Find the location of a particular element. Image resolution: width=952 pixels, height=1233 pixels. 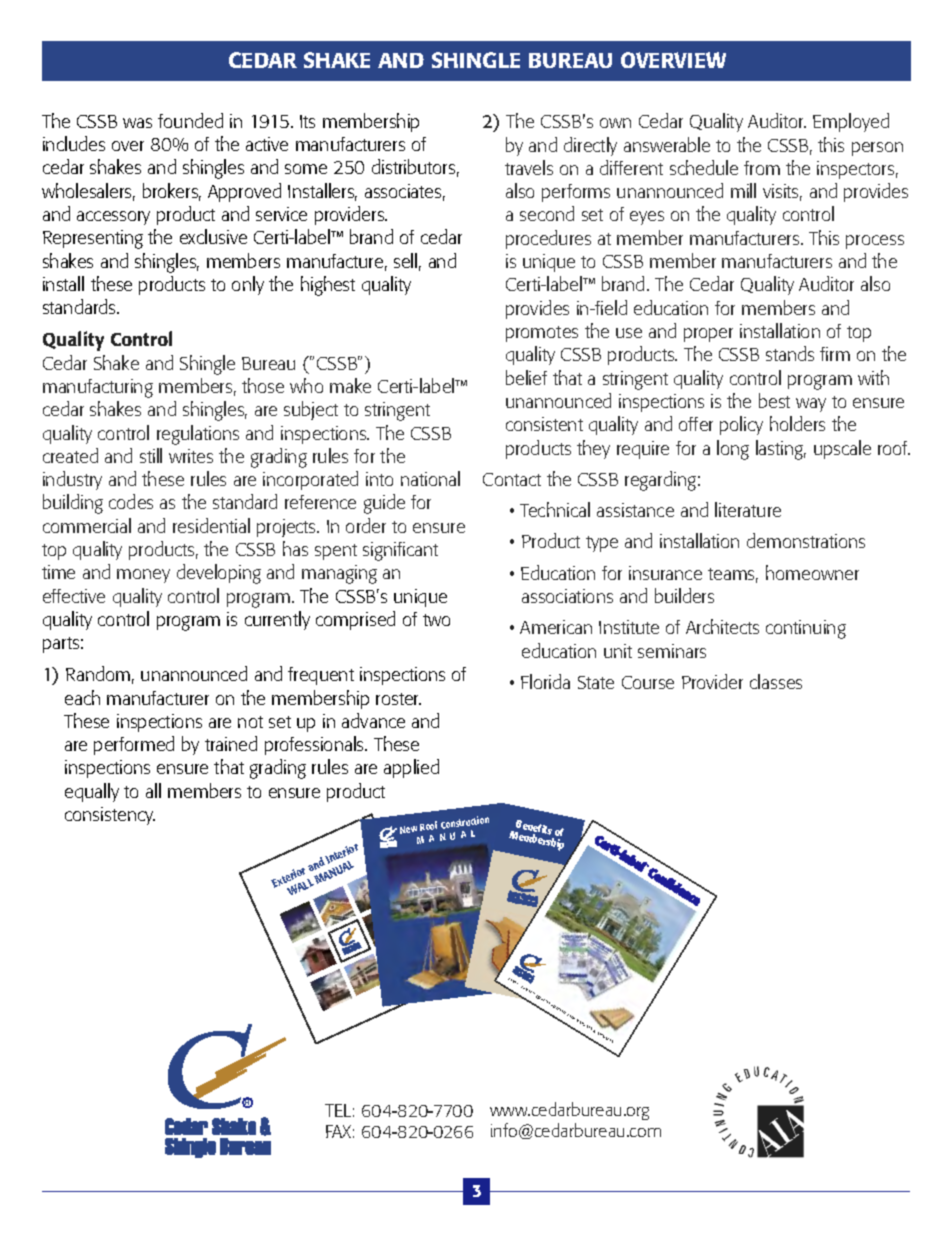

travels is located at coordinates (529, 167).
